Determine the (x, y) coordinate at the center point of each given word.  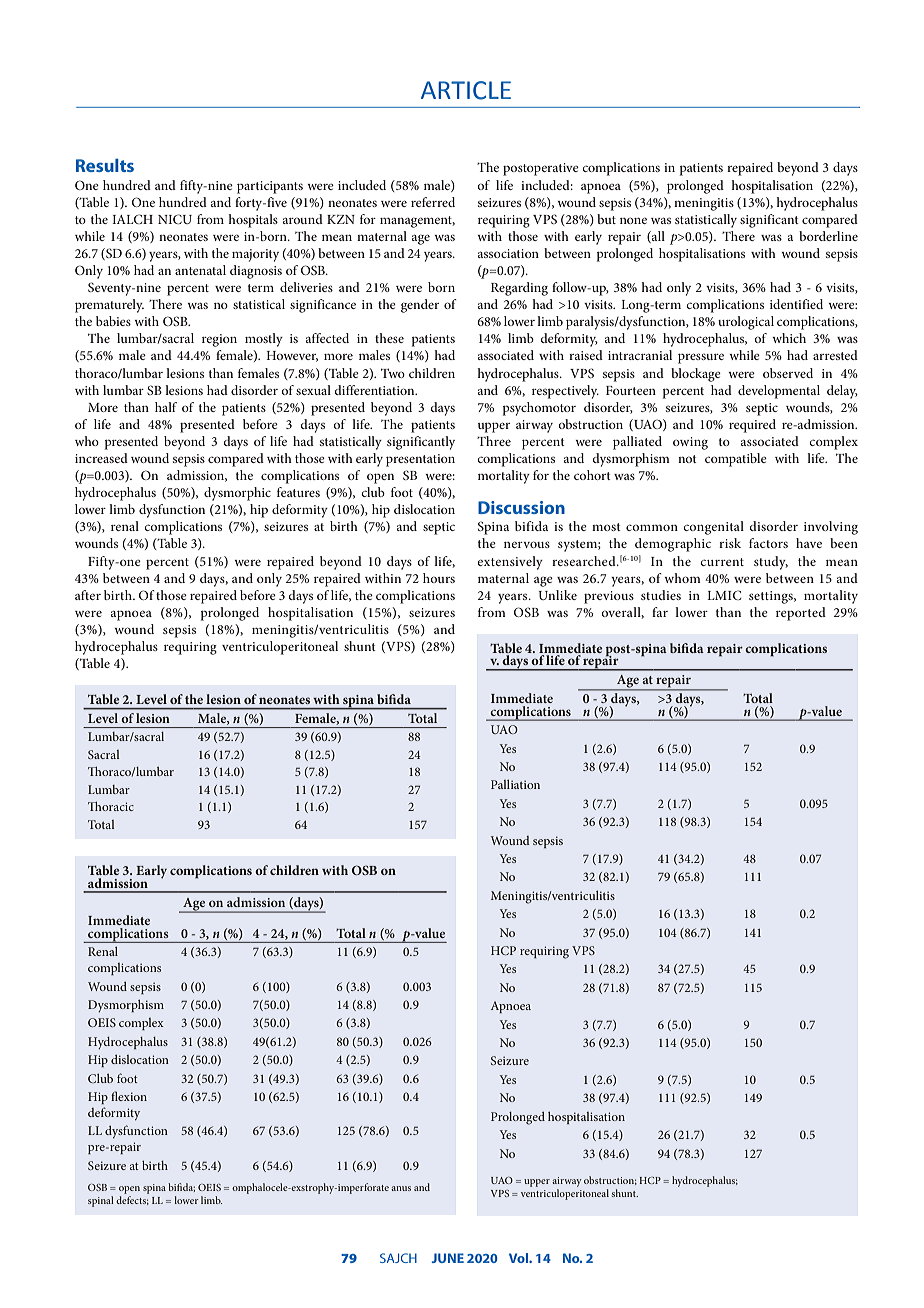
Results (105, 165)
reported (801, 614)
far (660, 612)
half (166, 407)
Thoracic (111, 806)
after (88, 595)
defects (132, 1200)
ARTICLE (466, 90)
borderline (828, 236)
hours (439, 578)
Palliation (515, 784)
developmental (779, 392)
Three (494, 441)
